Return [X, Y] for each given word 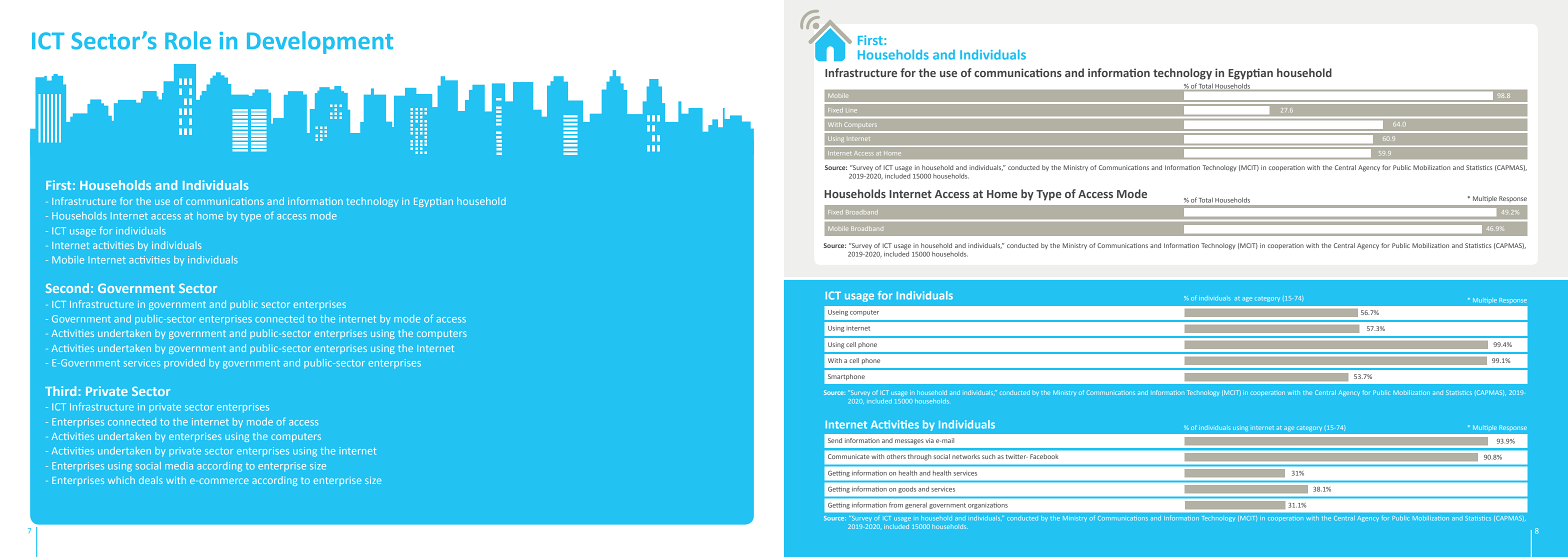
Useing [838, 313]
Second [67, 288]
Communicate [849, 456]
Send [835, 440]
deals [151, 480]
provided [184, 363]
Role [188, 40]
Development [320, 42]
